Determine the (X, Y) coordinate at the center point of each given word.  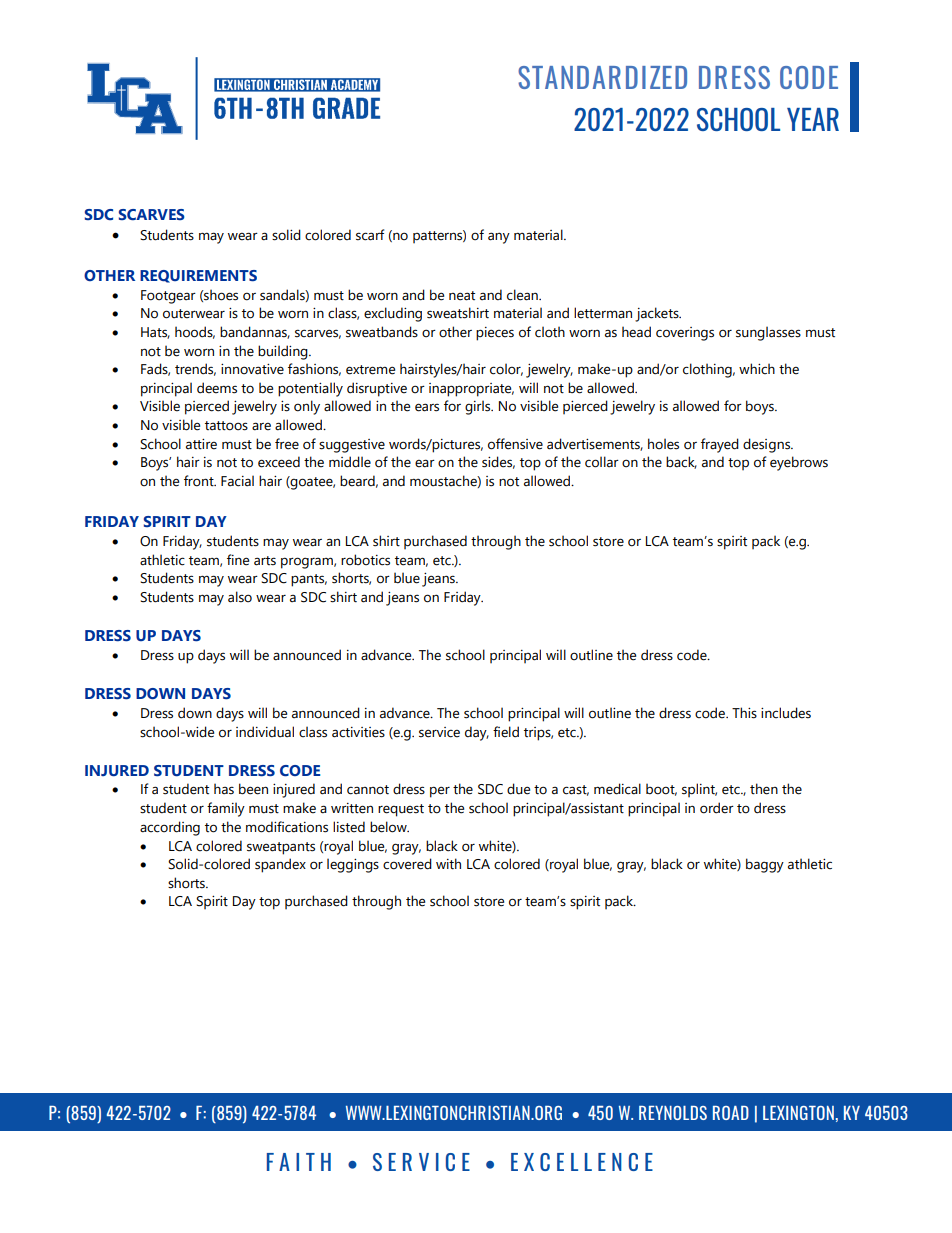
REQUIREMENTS (198, 276)
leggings (353, 865)
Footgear (168, 297)
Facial (237, 481)
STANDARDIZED (602, 77)
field (506, 732)
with (448, 864)
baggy (765, 865)
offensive (515, 444)
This (744, 713)
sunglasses (768, 333)
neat (462, 296)
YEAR (813, 119)
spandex (280, 865)
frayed (720, 445)
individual (265, 732)
